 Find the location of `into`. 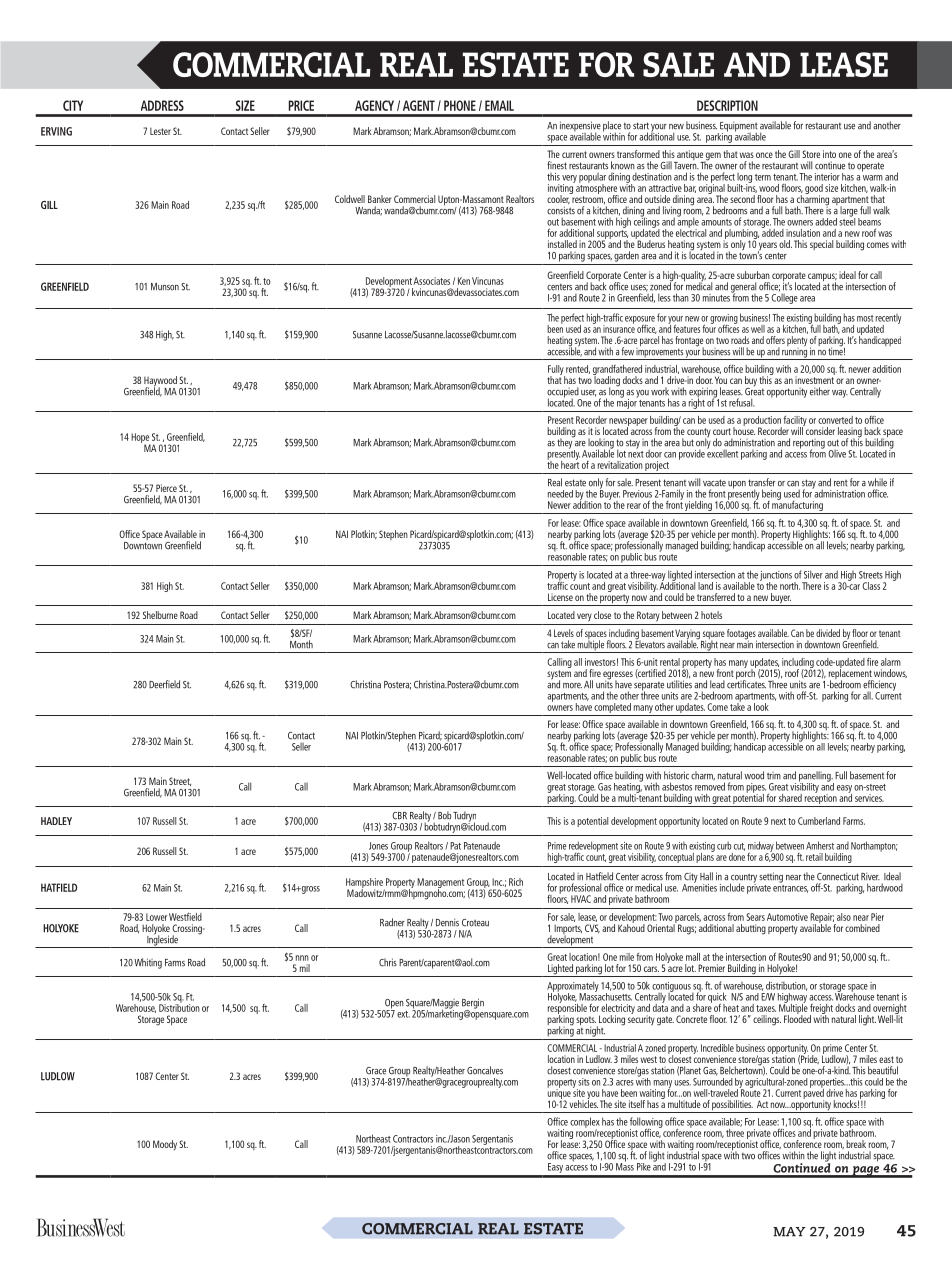

into is located at coordinates (829, 154).
